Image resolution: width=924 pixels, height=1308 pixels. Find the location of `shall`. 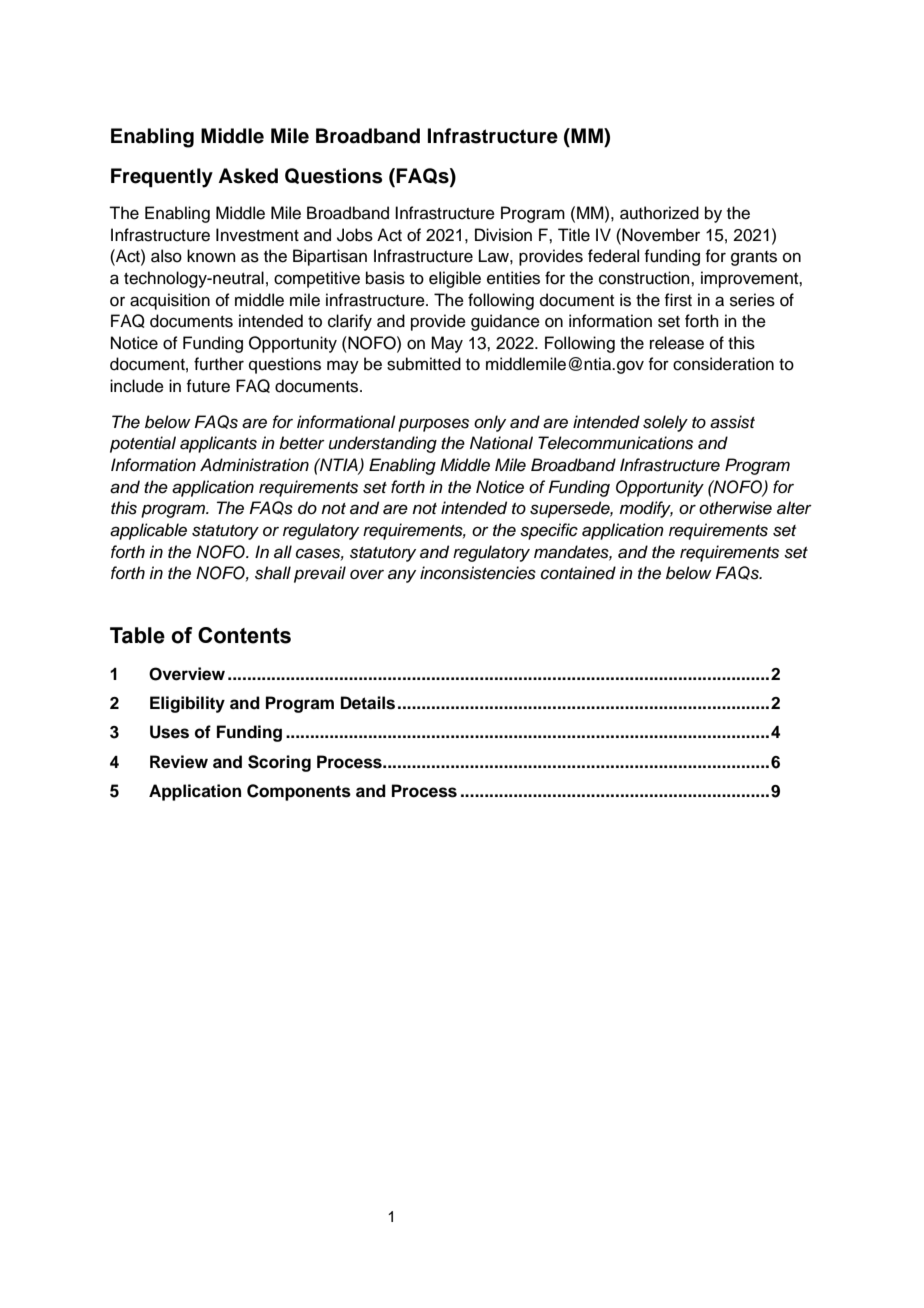

shall is located at coordinates (273, 573).
